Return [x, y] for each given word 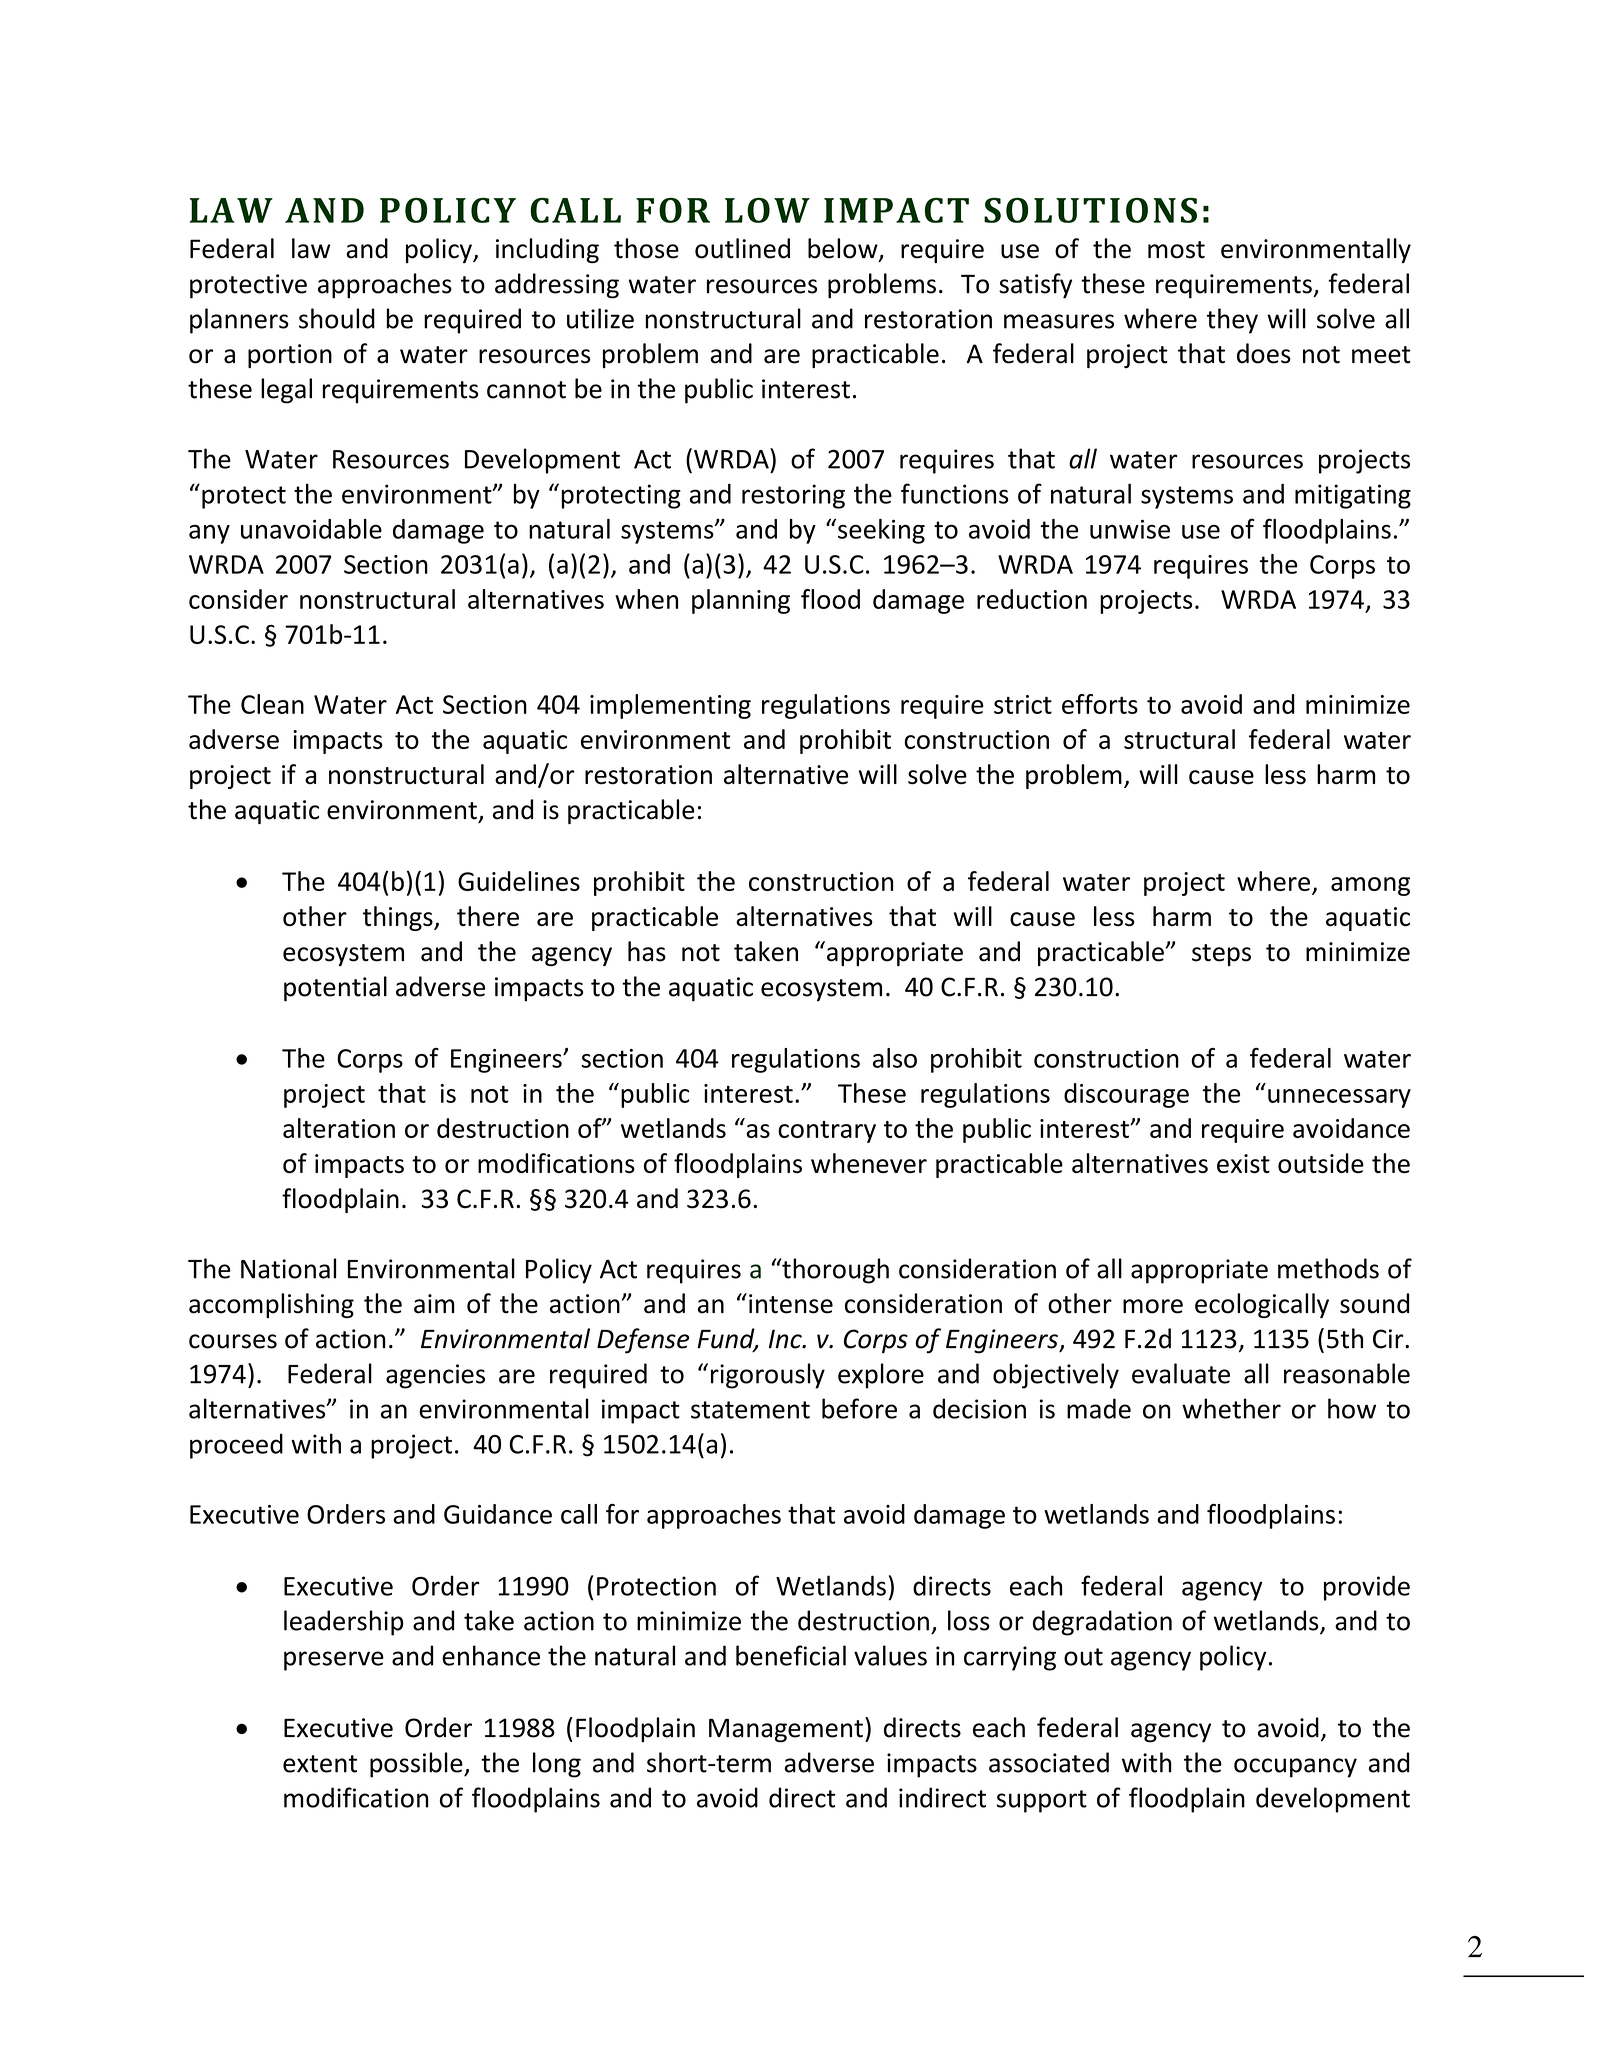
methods [1328, 1268]
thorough [834, 1271]
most [1176, 250]
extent [320, 1764]
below [844, 249]
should [337, 318]
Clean [272, 704]
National [288, 1268]
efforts [1100, 704]
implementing [670, 706]
